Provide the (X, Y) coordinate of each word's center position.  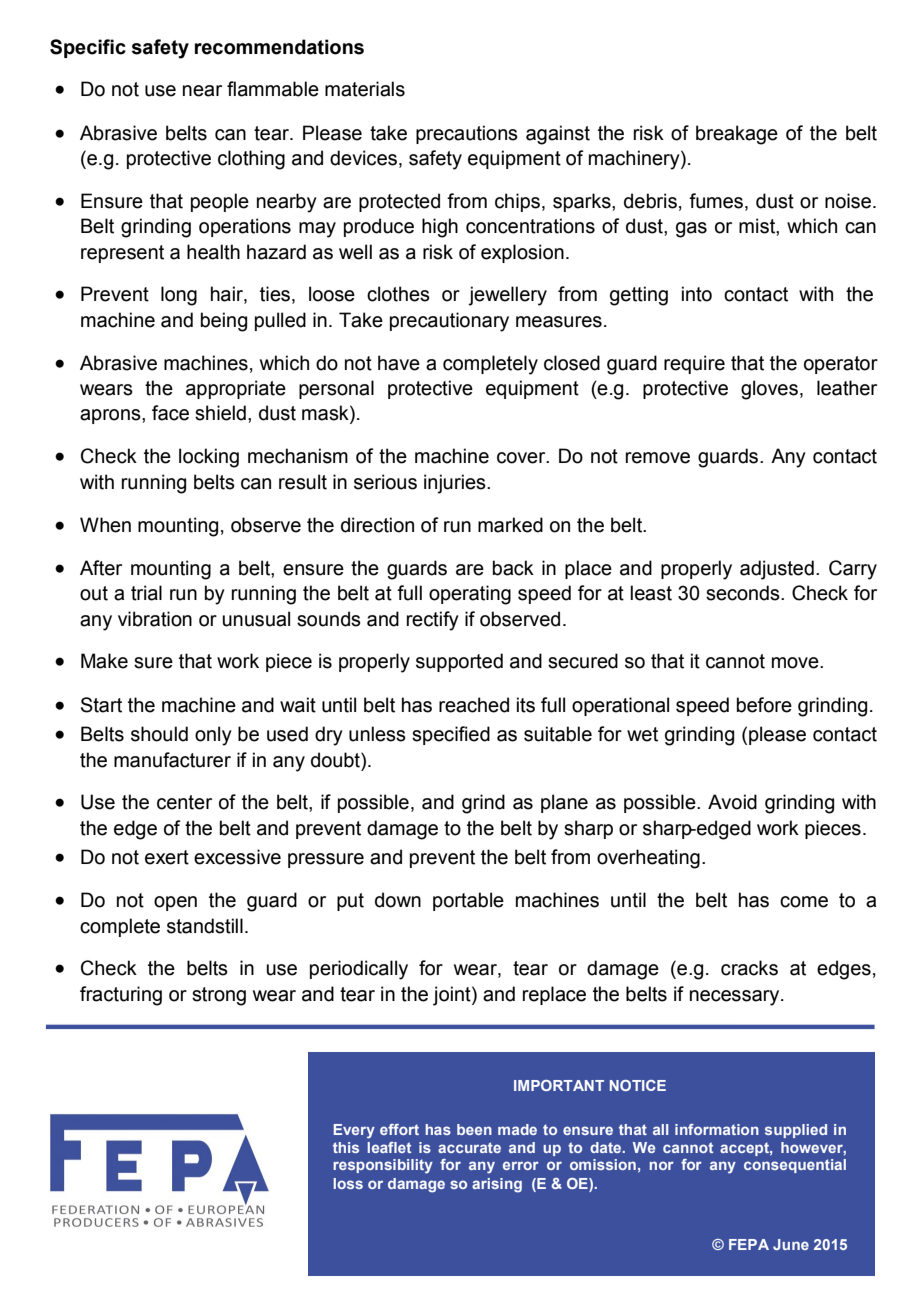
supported (459, 662)
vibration (155, 619)
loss (348, 1183)
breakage (737, 135)
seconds (744, 593)
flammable (273, 89)
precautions (467, 134)
